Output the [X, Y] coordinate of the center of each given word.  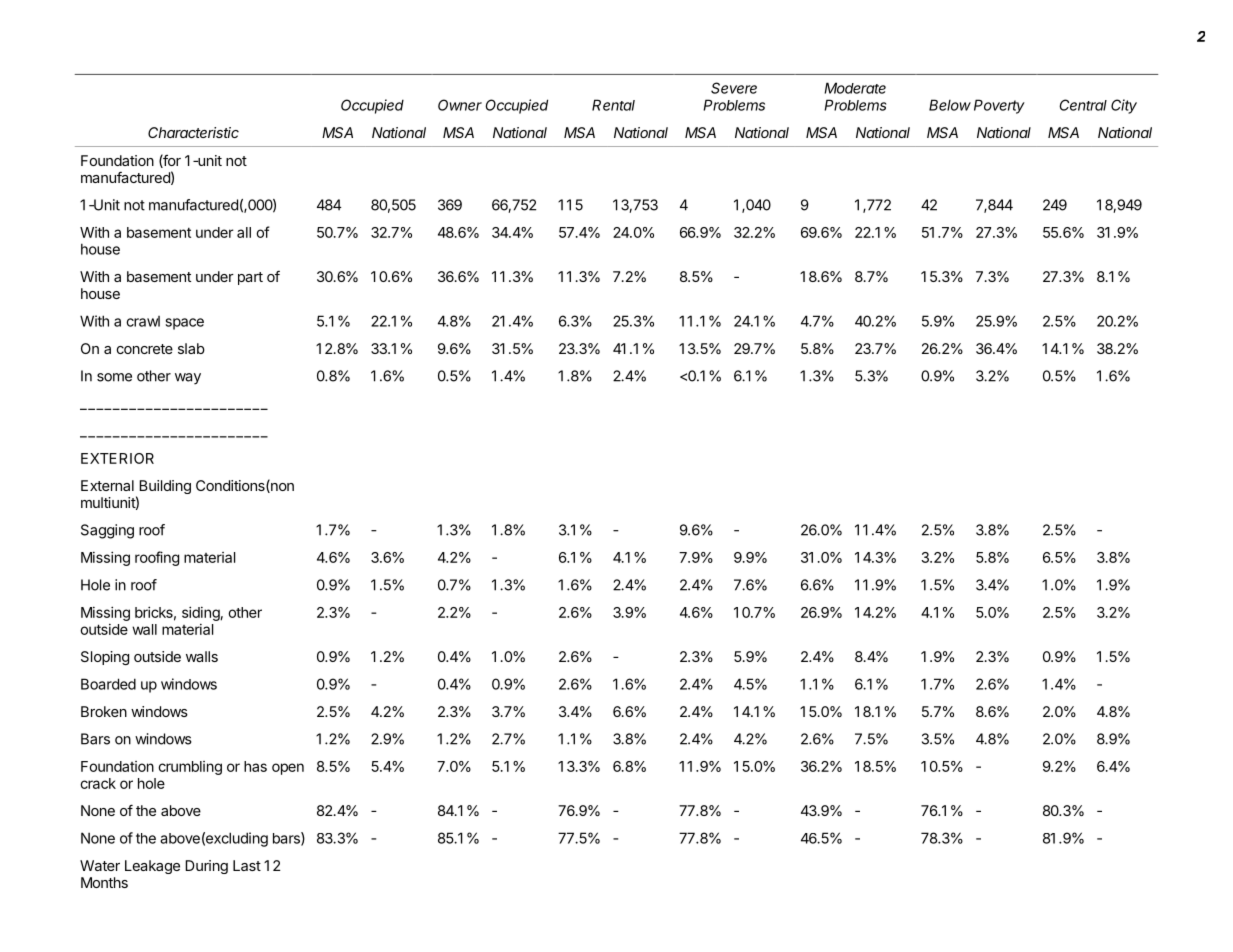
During [206, 867]
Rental [613, 105]
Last [247, 865]
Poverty [999, 106]
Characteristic [193, 132]
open [288, 769]
